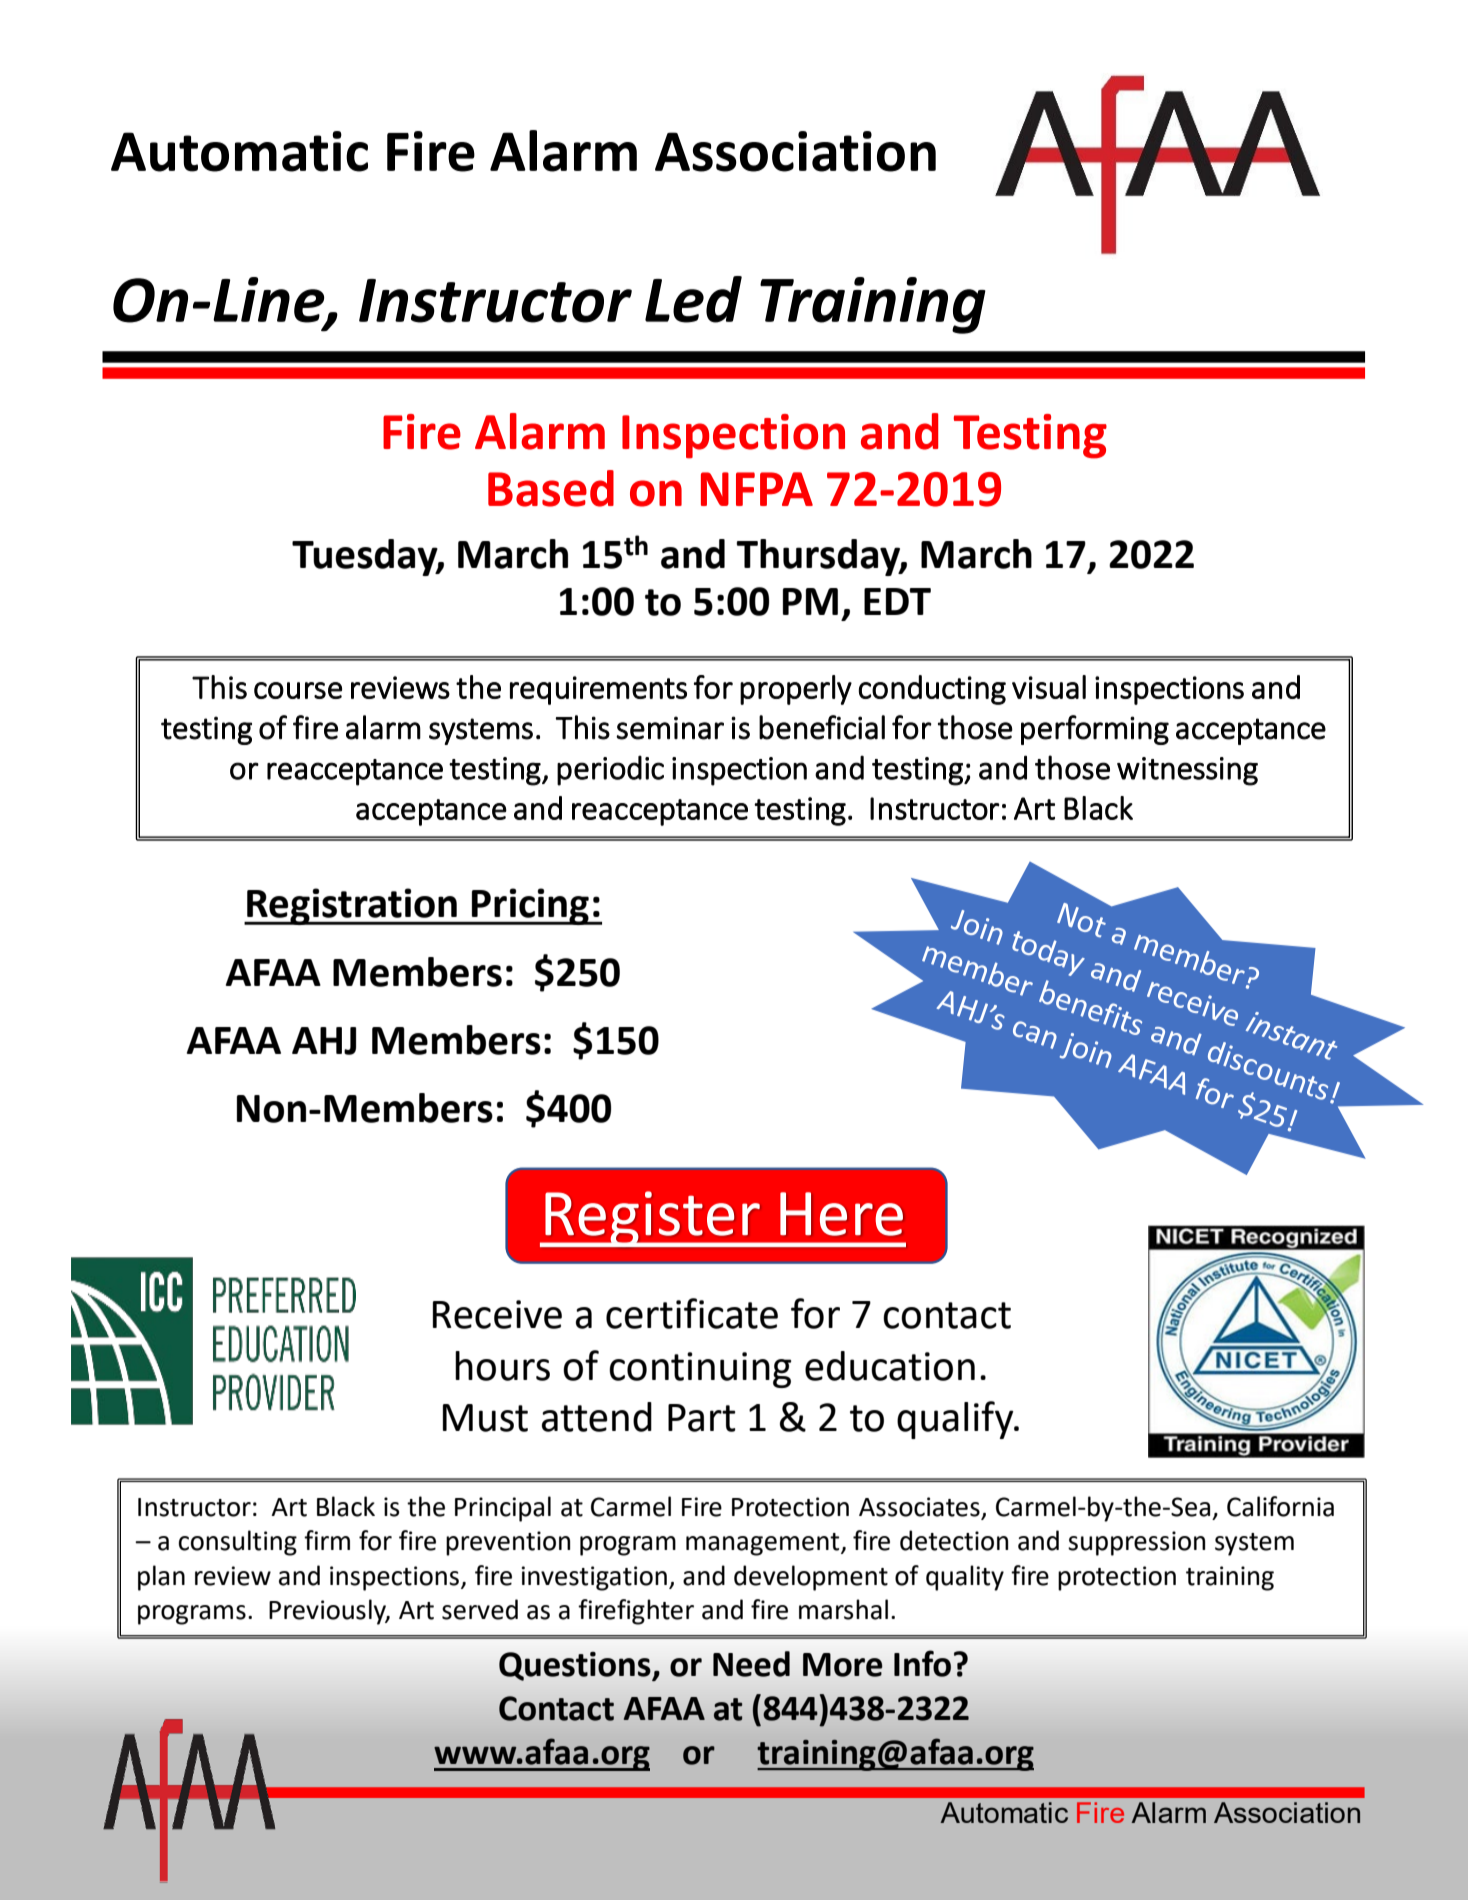 This screenshot has height=1900, width=1468. Describe the element at coordinates (693, 299) in the screenshot. I see `Led` at that location.
